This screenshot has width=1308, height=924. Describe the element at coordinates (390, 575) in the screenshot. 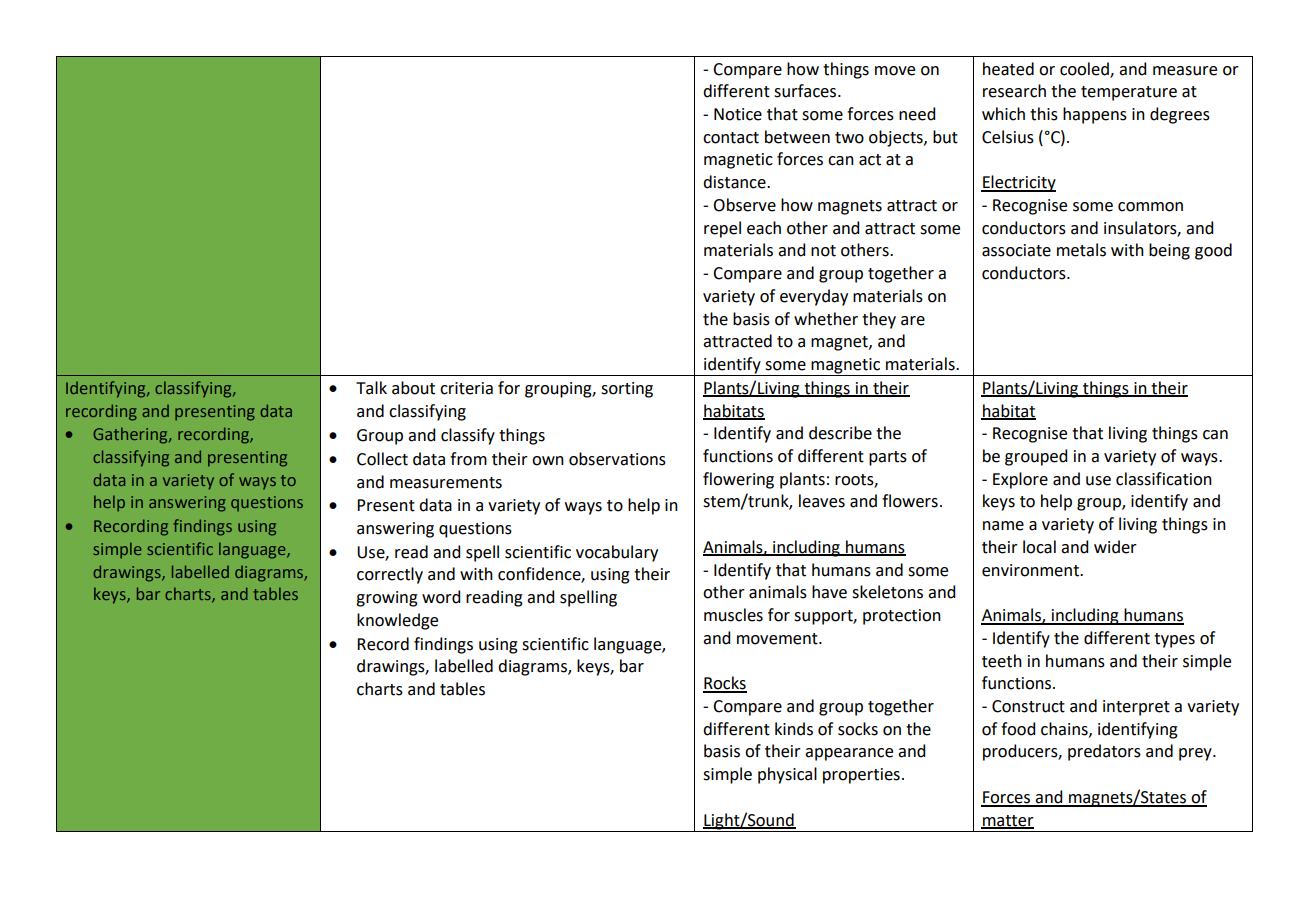

I see `correctly` at that location.
